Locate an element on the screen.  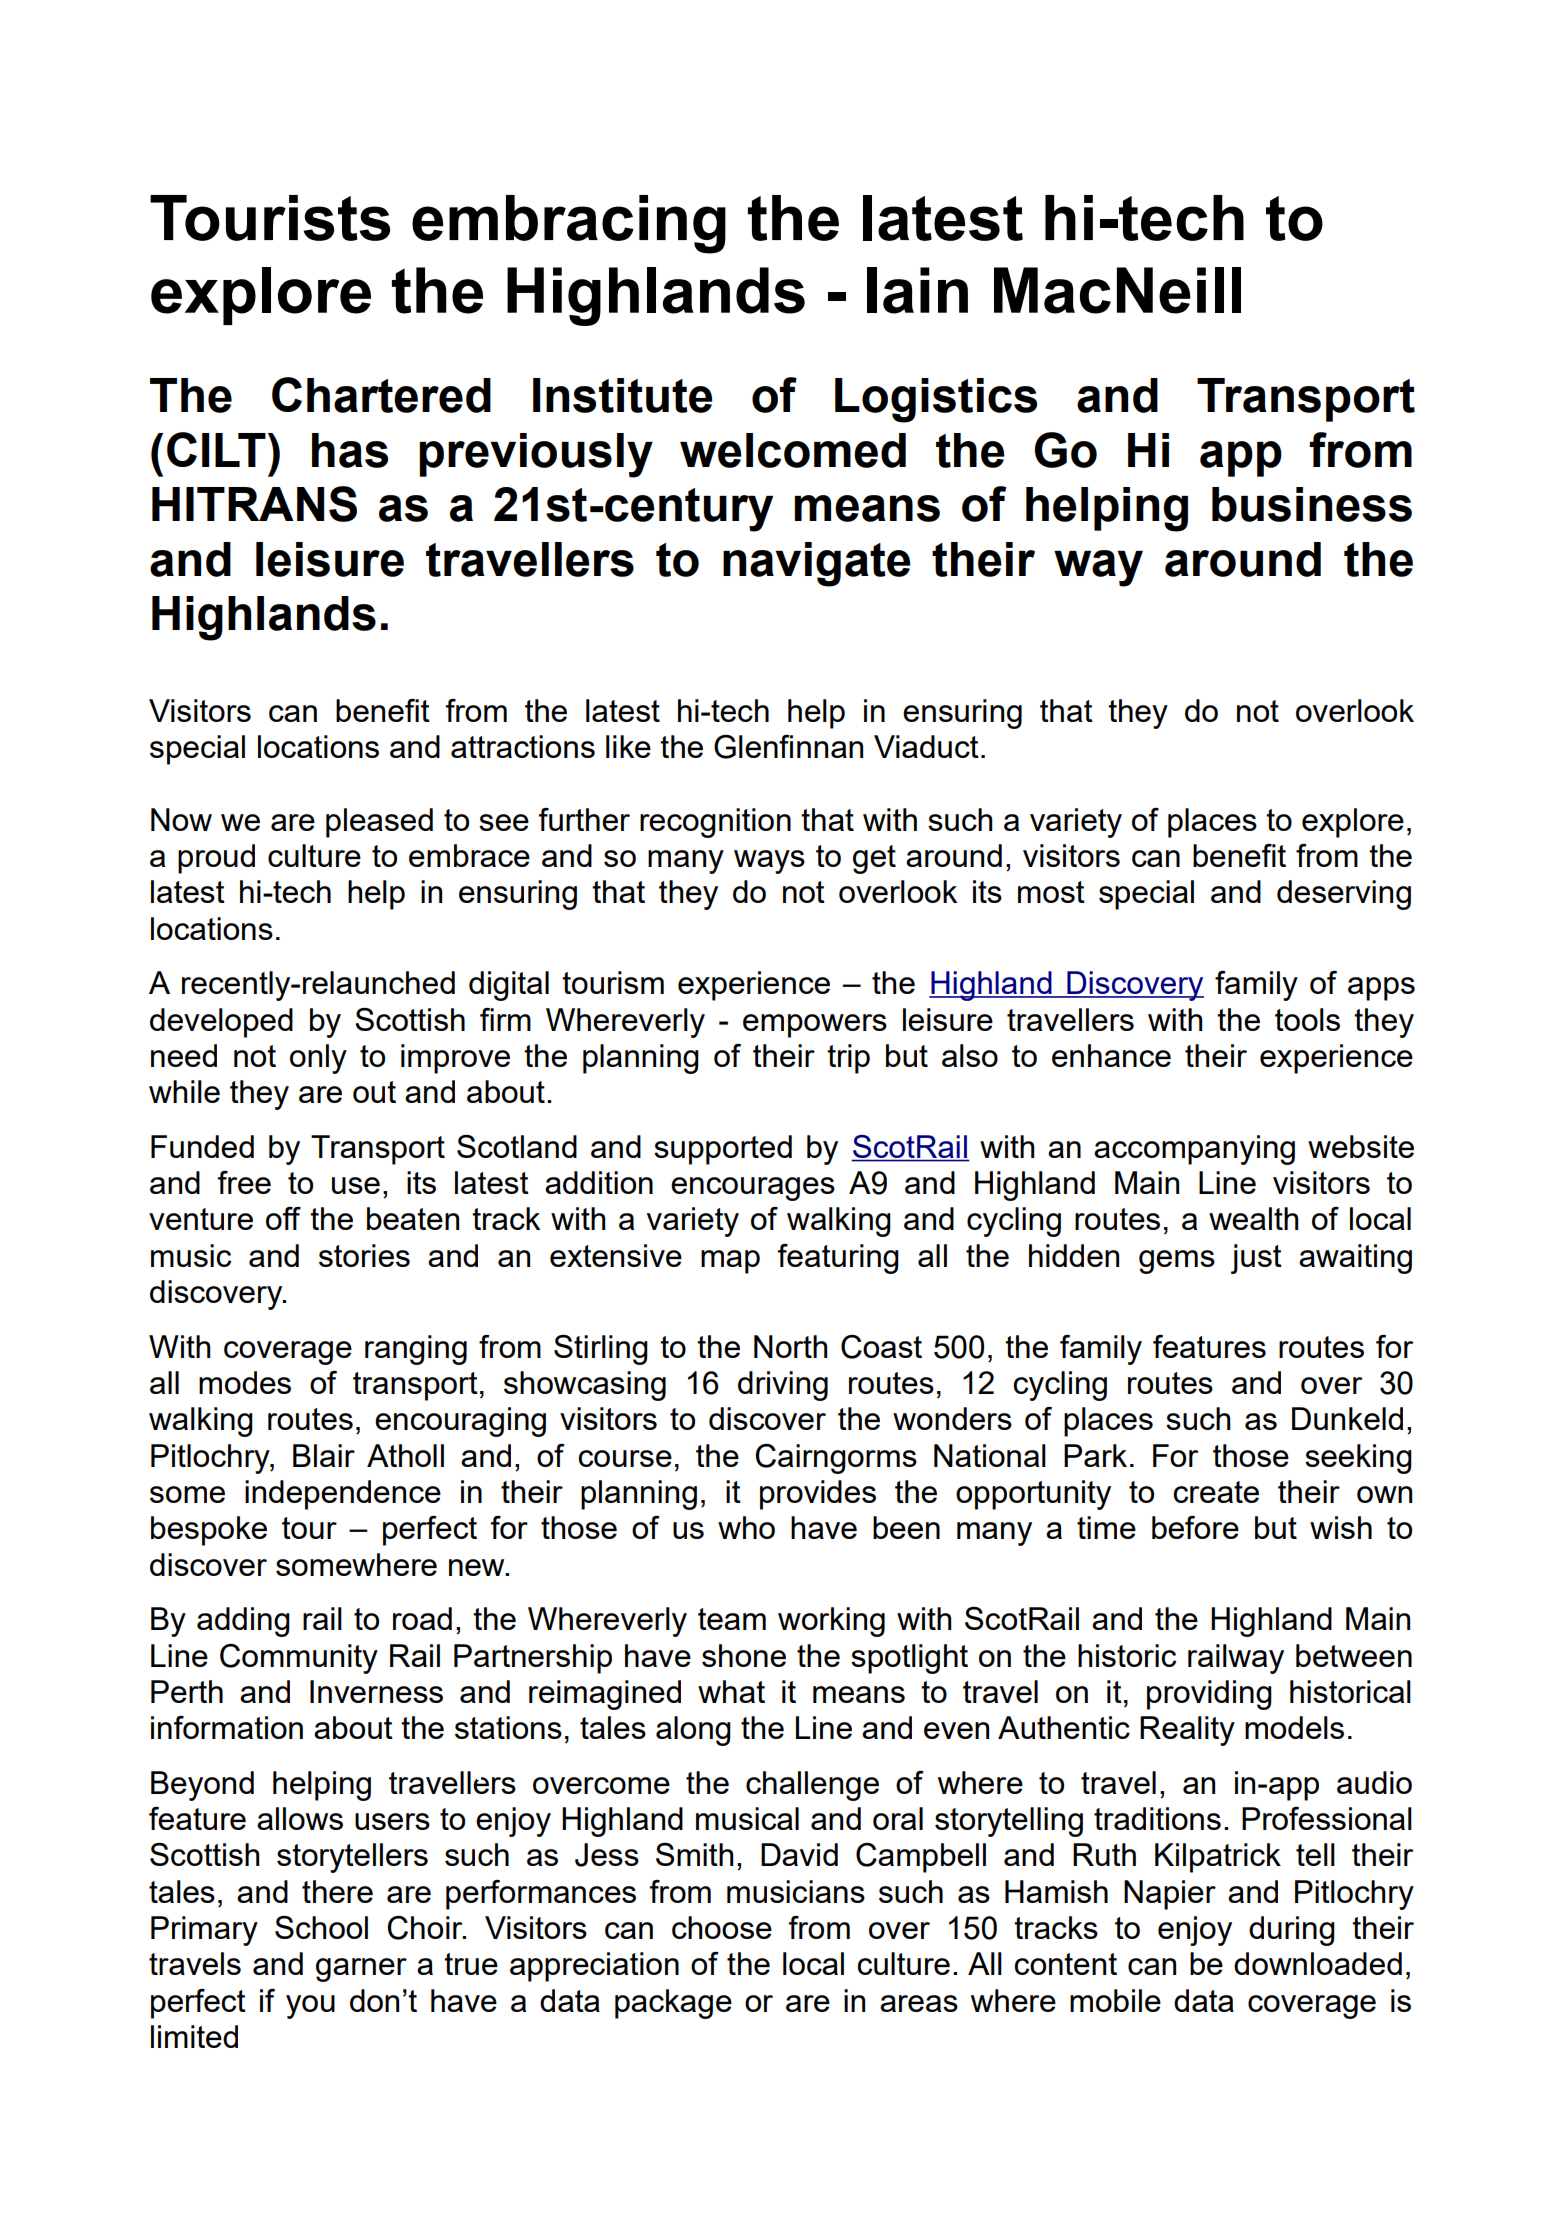
accompanying is located at coordinates (1194, 1150).
